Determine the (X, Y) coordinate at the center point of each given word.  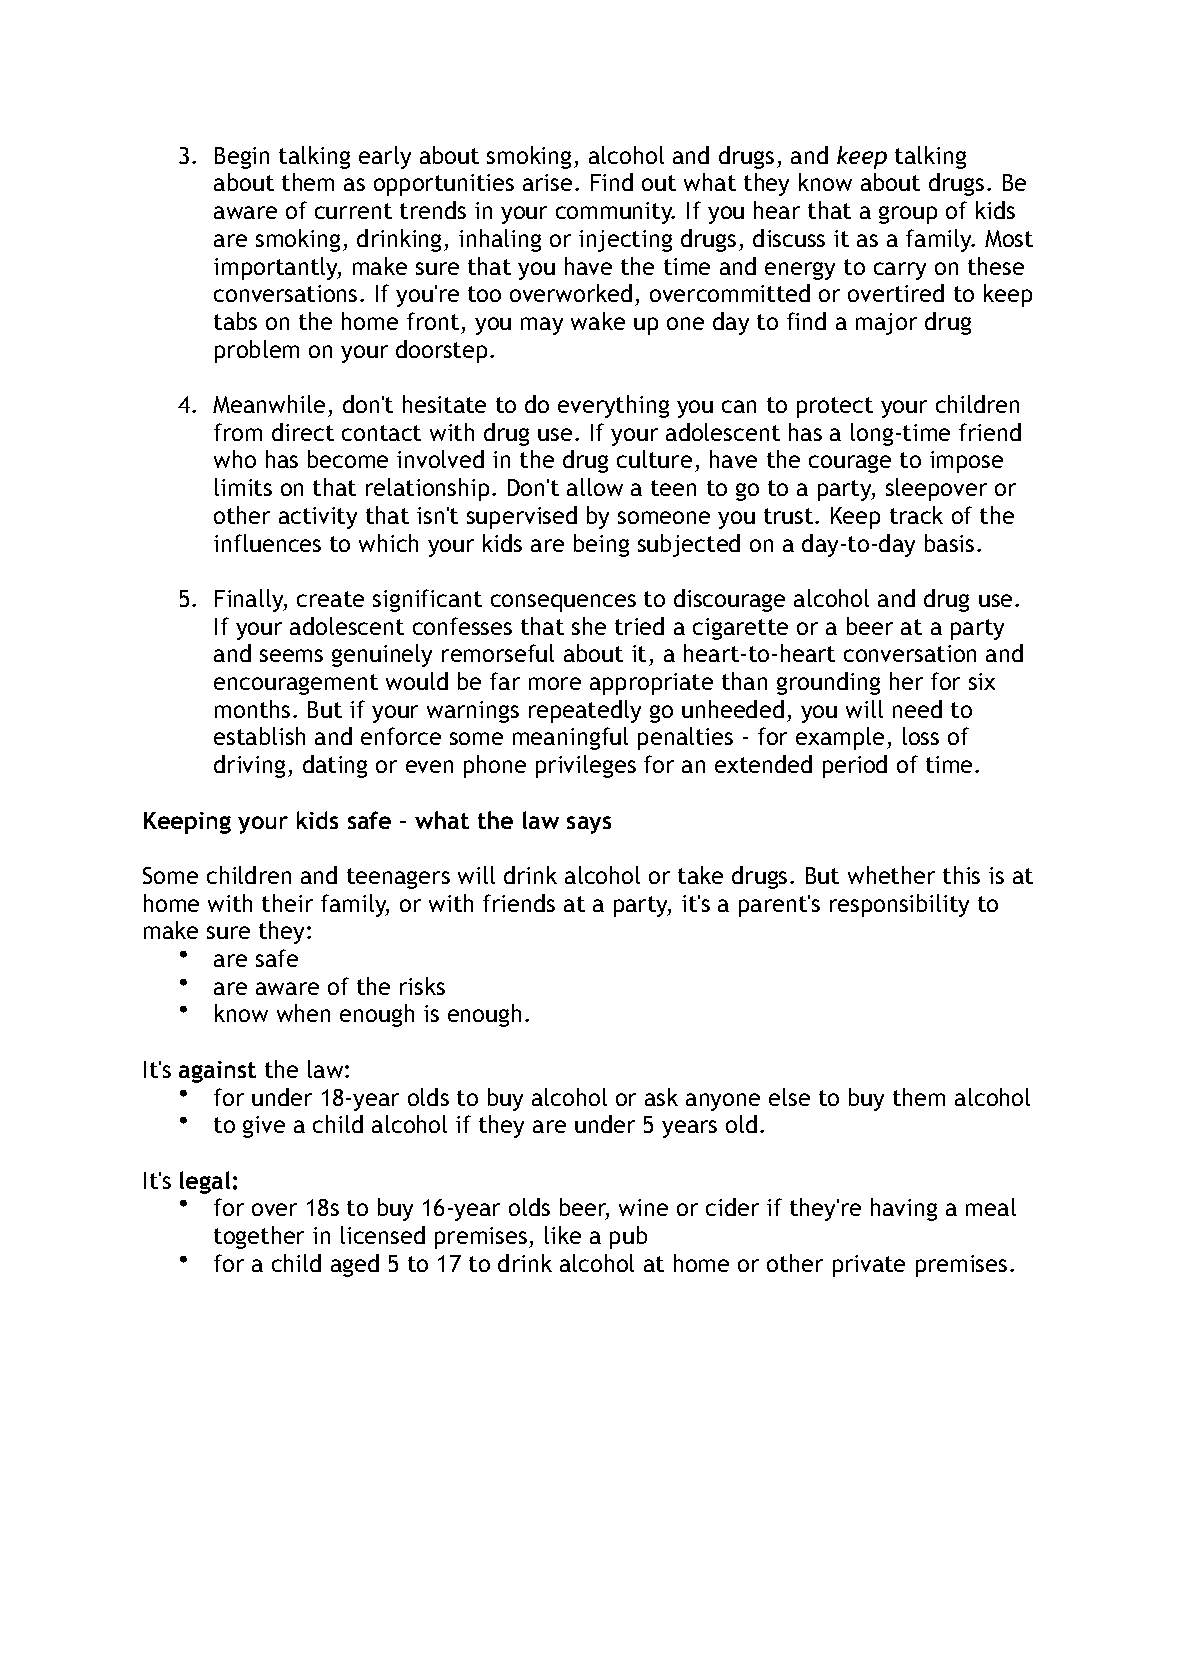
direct (303, 432)
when (303, 1013)
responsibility (899, 905)
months (252, 709)
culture (654, 459)
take (700, 875)
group (908, 215)
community (615, 213)
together (259, 1237)
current (353, 211)
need (917, 709)
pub (628, 1237)
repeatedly (585, 711)
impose (966, 462)
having (904, 1209)
